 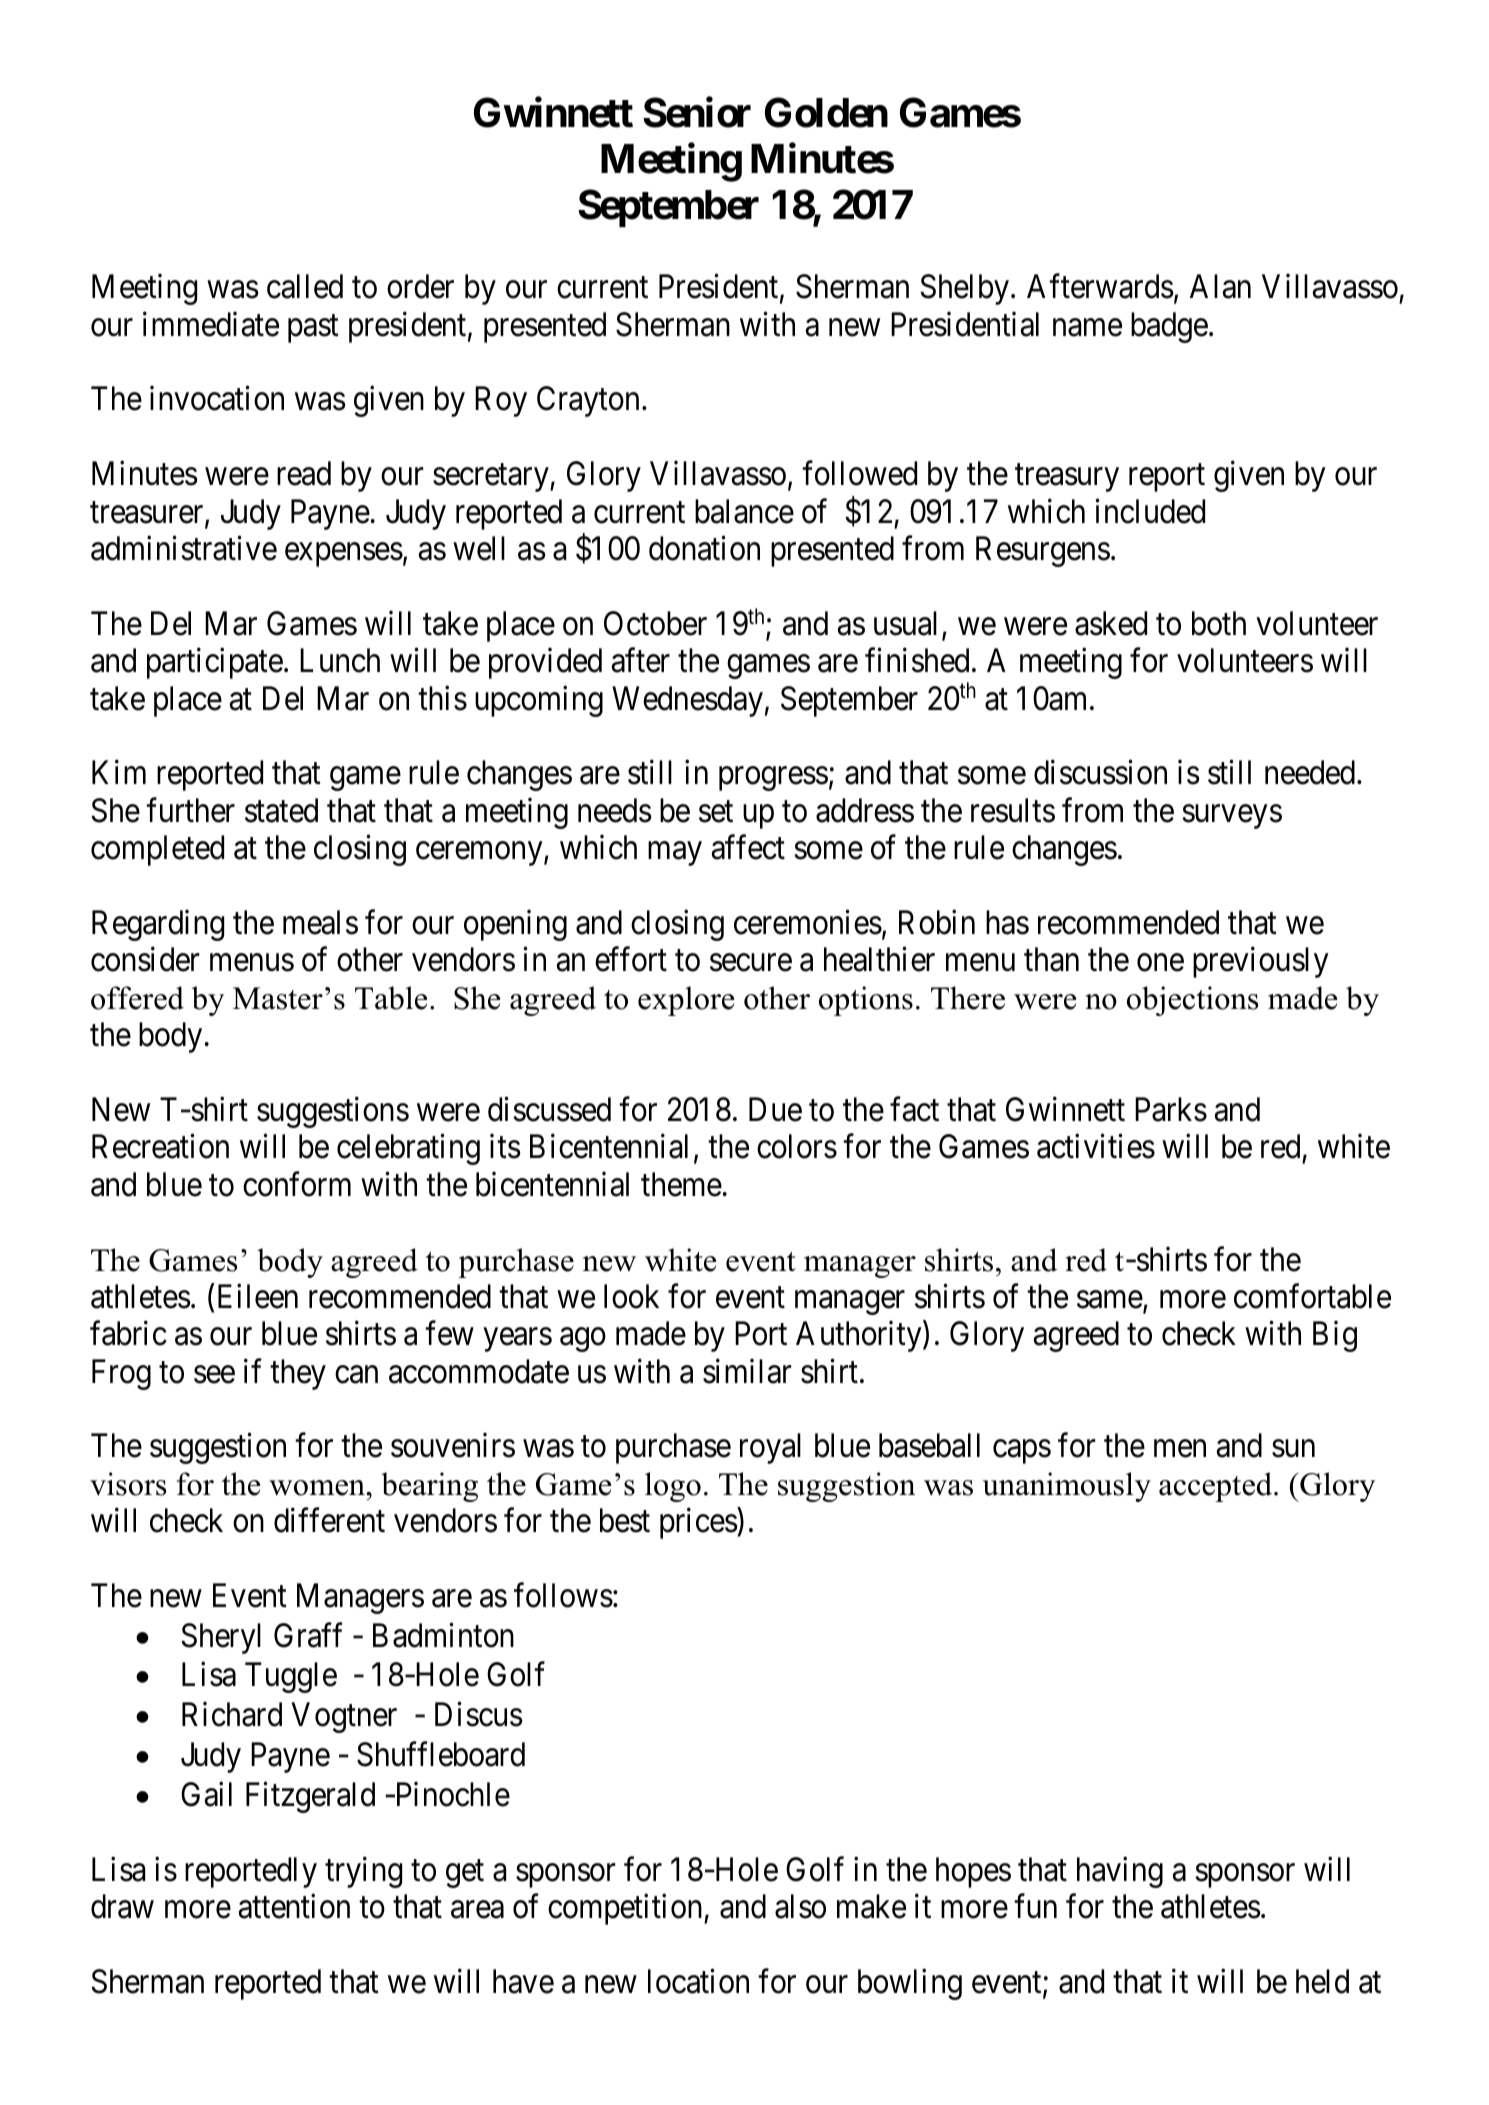 What do you see at coordinates (1169, 327) in the screenshot?
I see `badge` at bounding box center [1169, 327].
